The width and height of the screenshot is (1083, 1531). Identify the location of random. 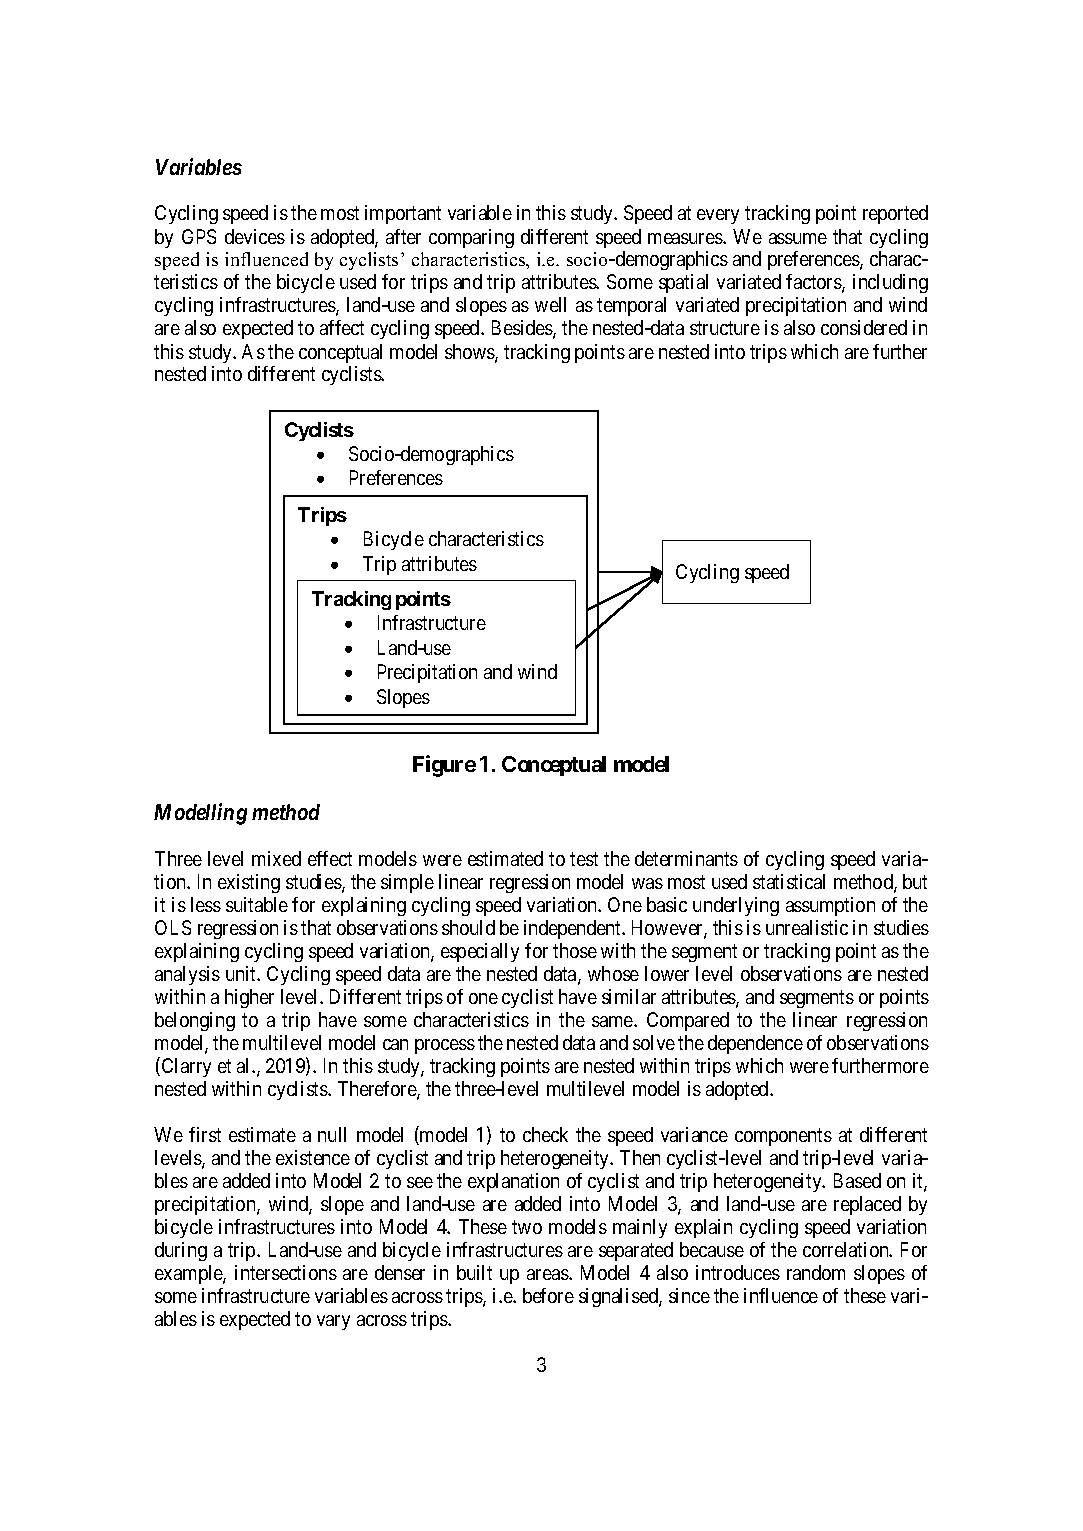
(816, 1272).
